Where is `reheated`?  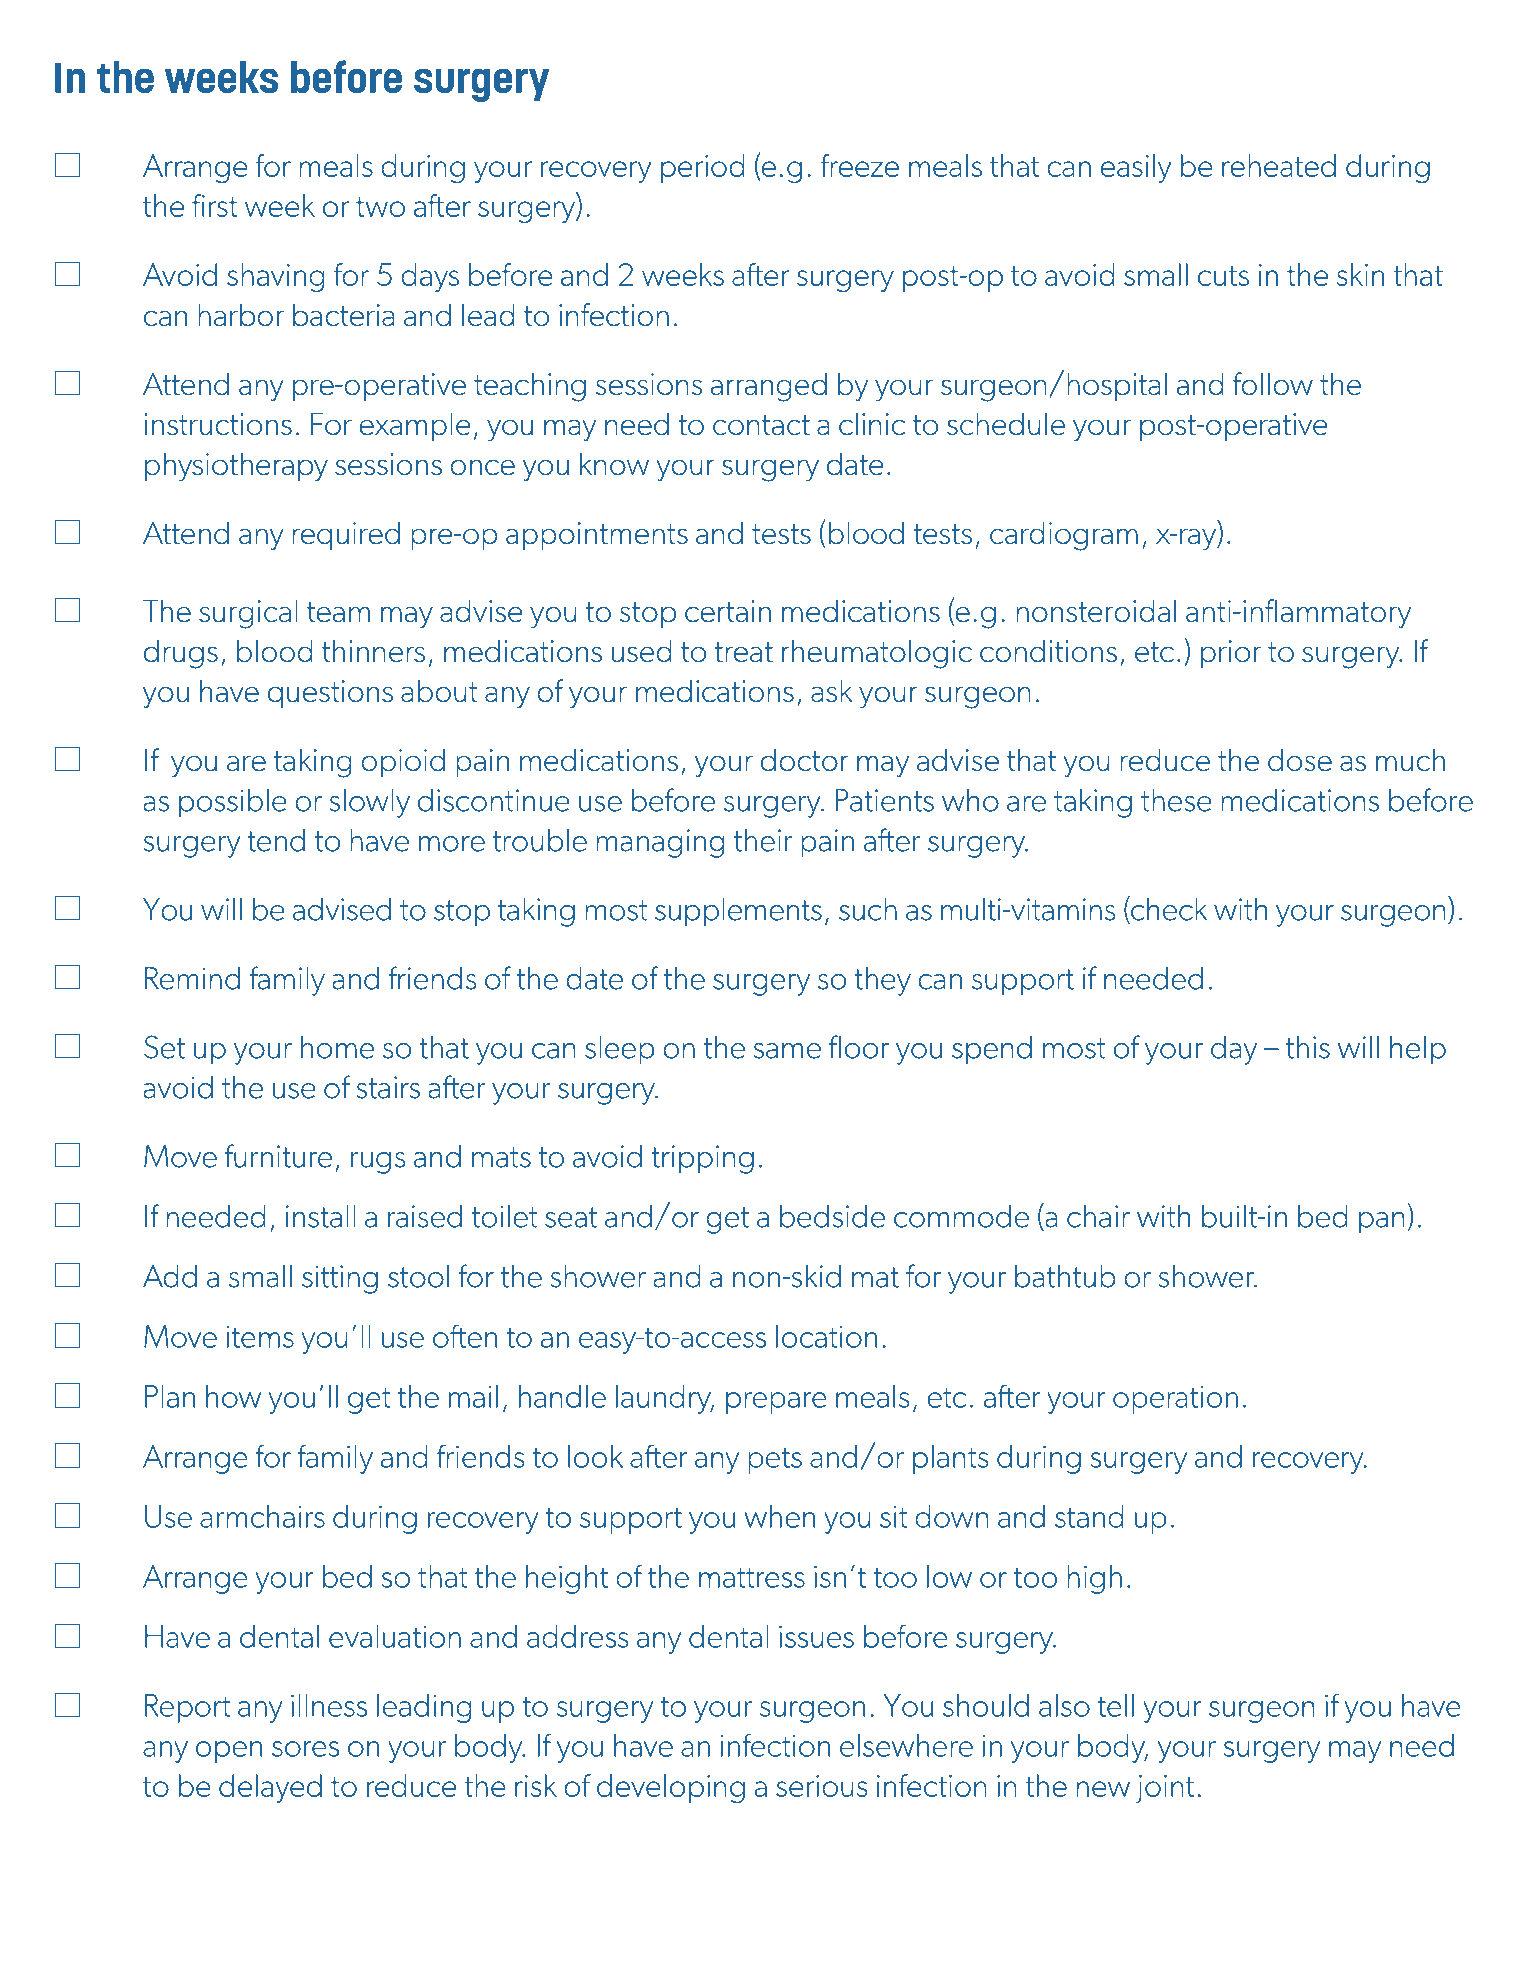 reheated is located at coordinates (1279, 165).
